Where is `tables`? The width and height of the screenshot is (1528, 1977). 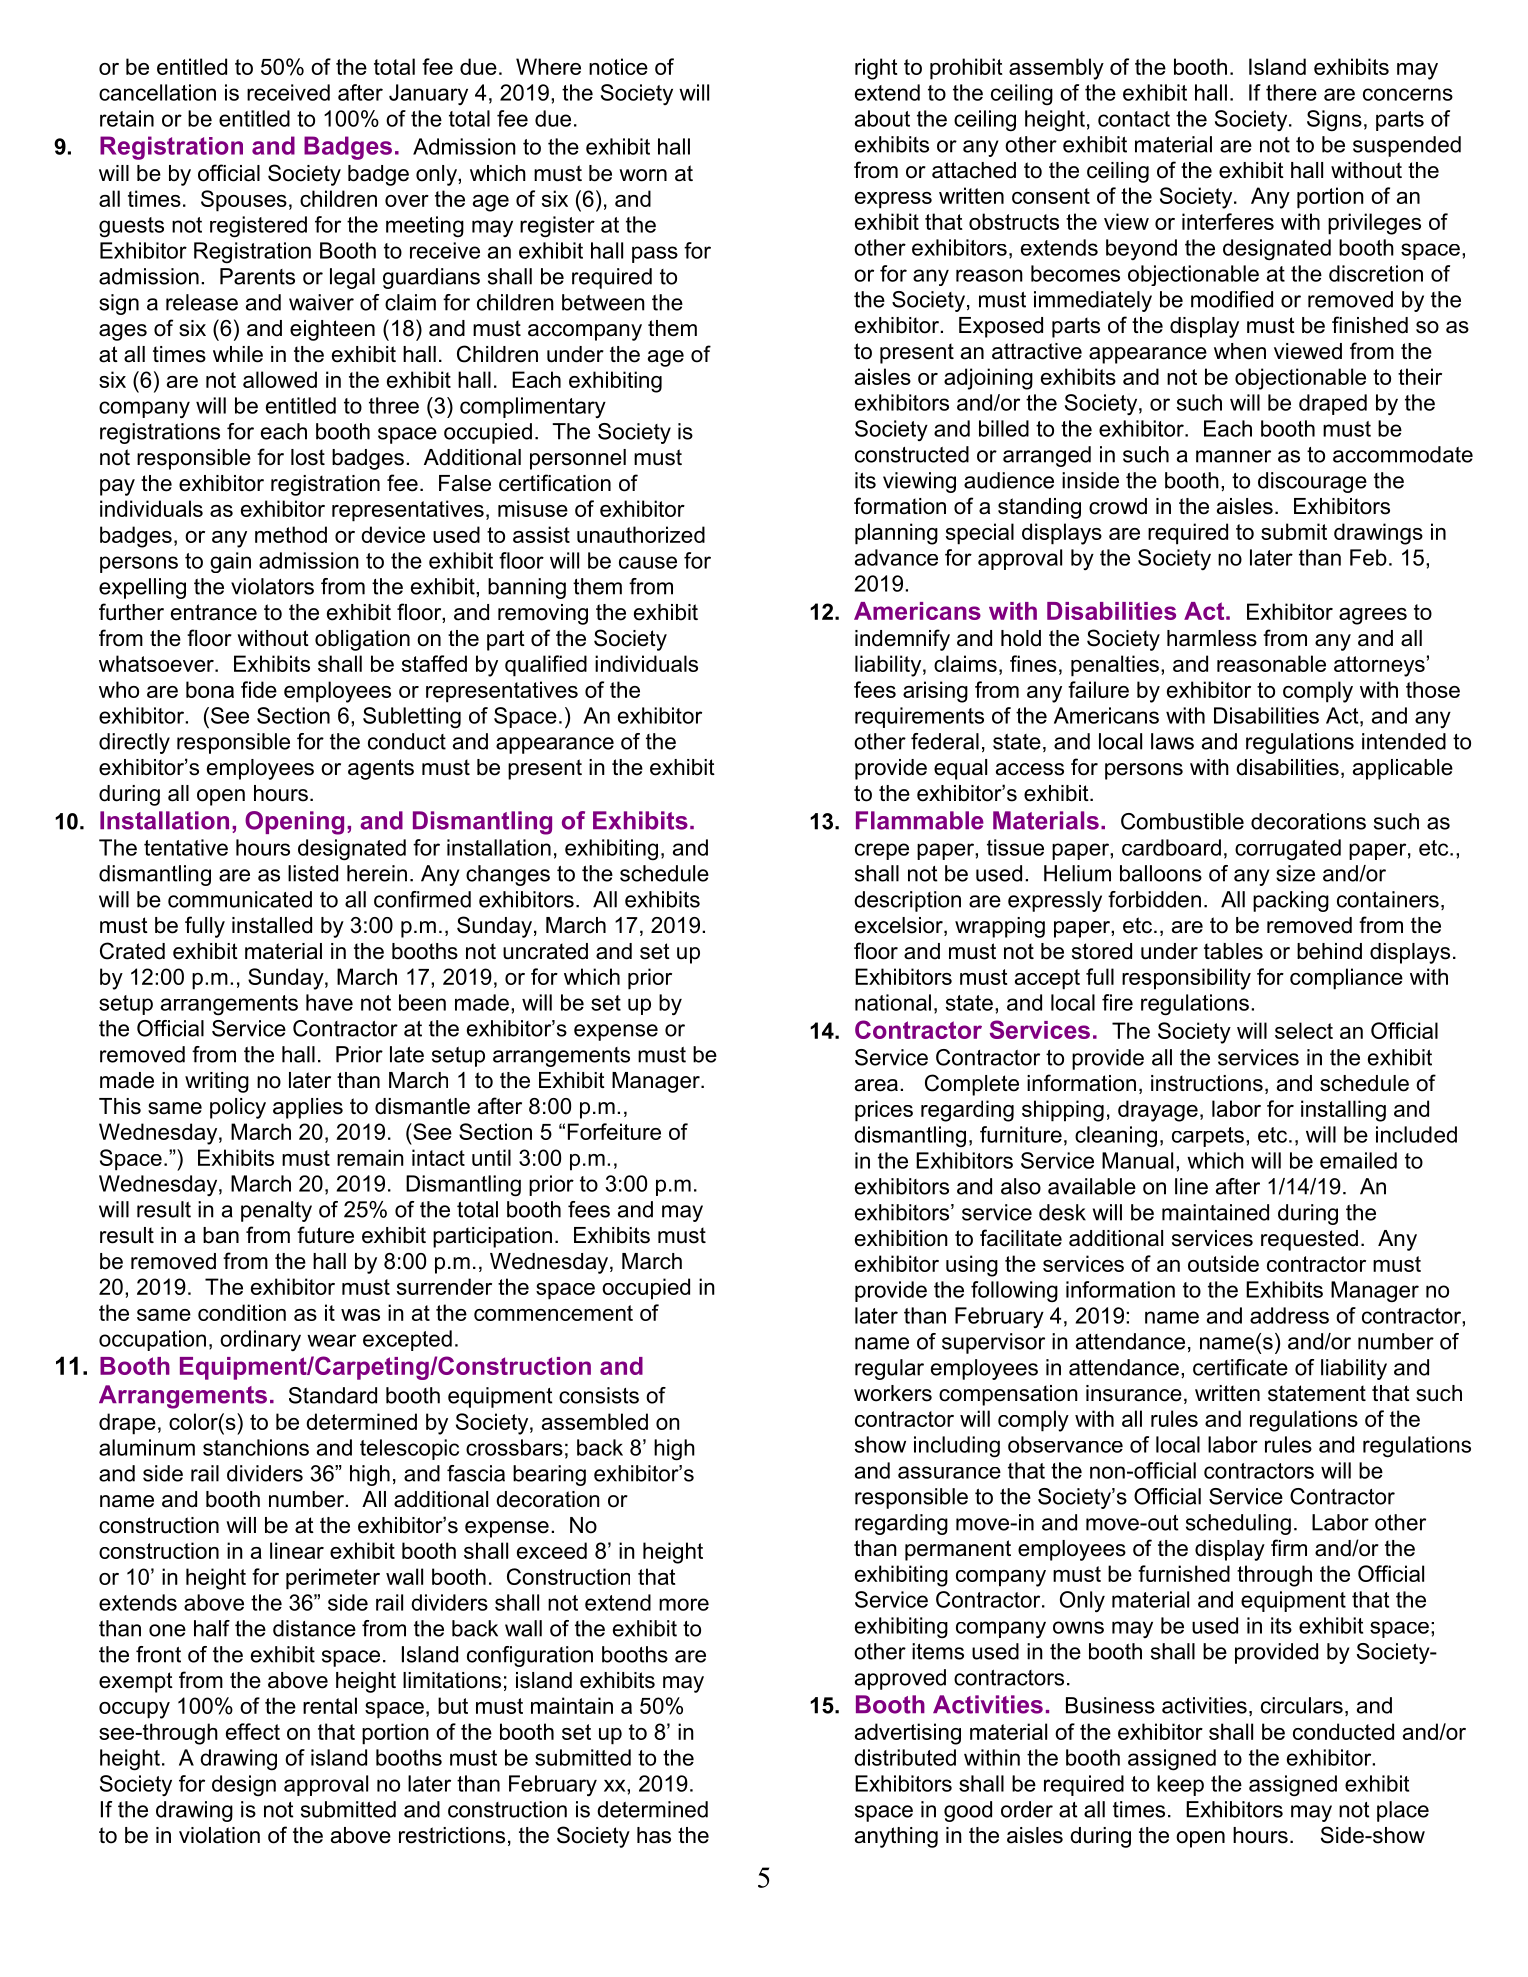 tables is located at coordinates (1233, 951).
